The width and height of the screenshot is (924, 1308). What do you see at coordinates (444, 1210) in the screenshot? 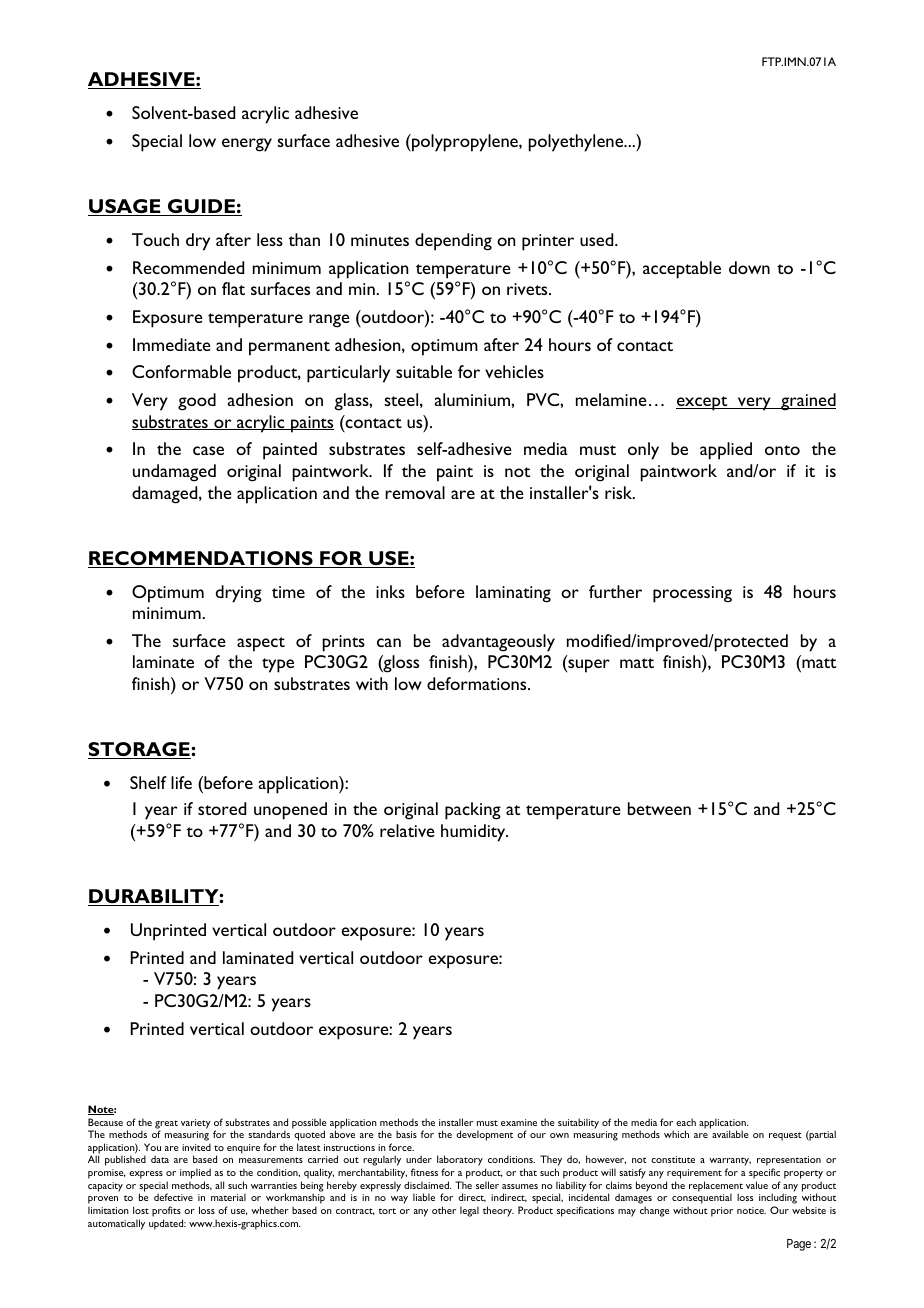
I see `other` at bounding box center [444, 1210].
